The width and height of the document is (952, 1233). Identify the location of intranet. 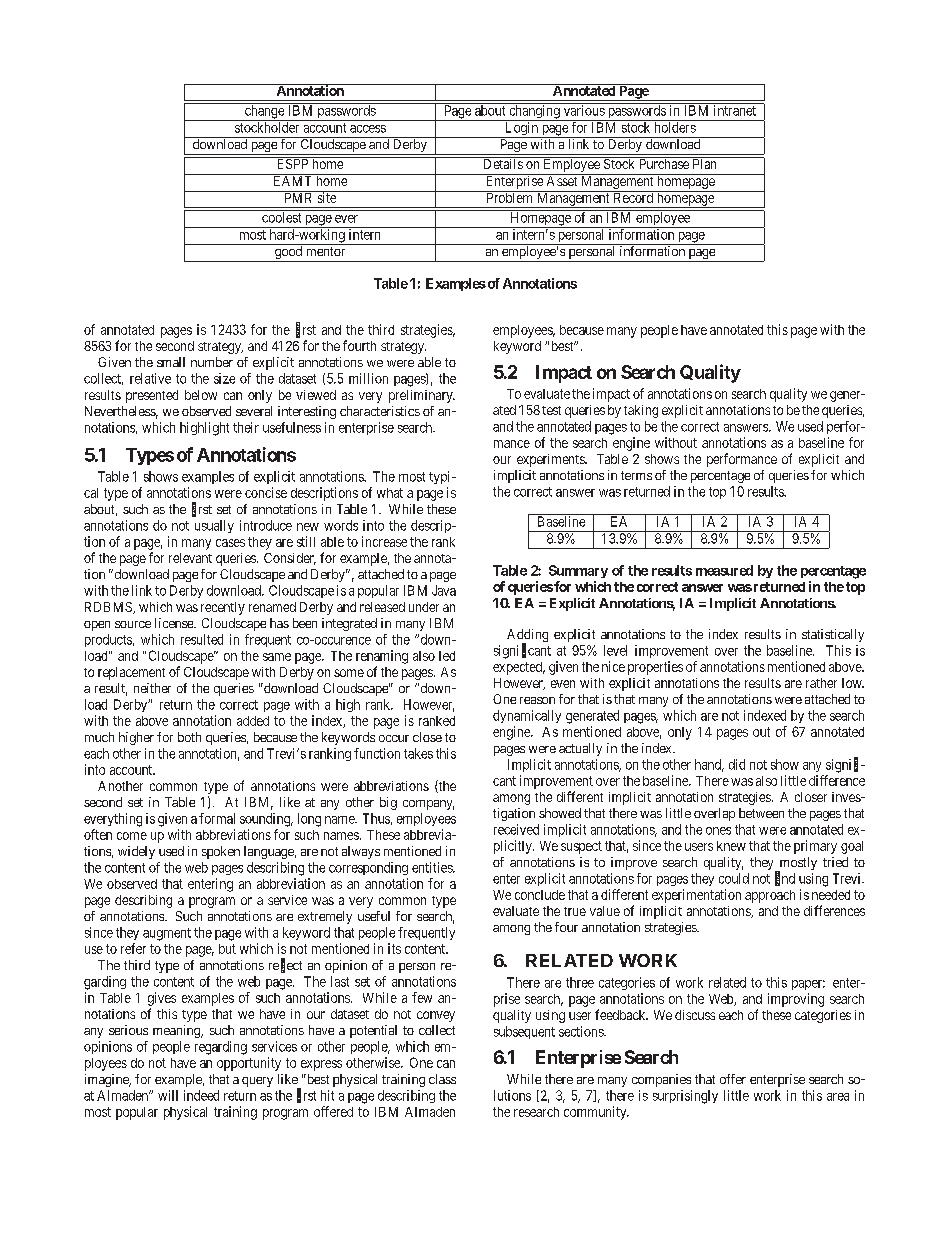
(734, 109).
